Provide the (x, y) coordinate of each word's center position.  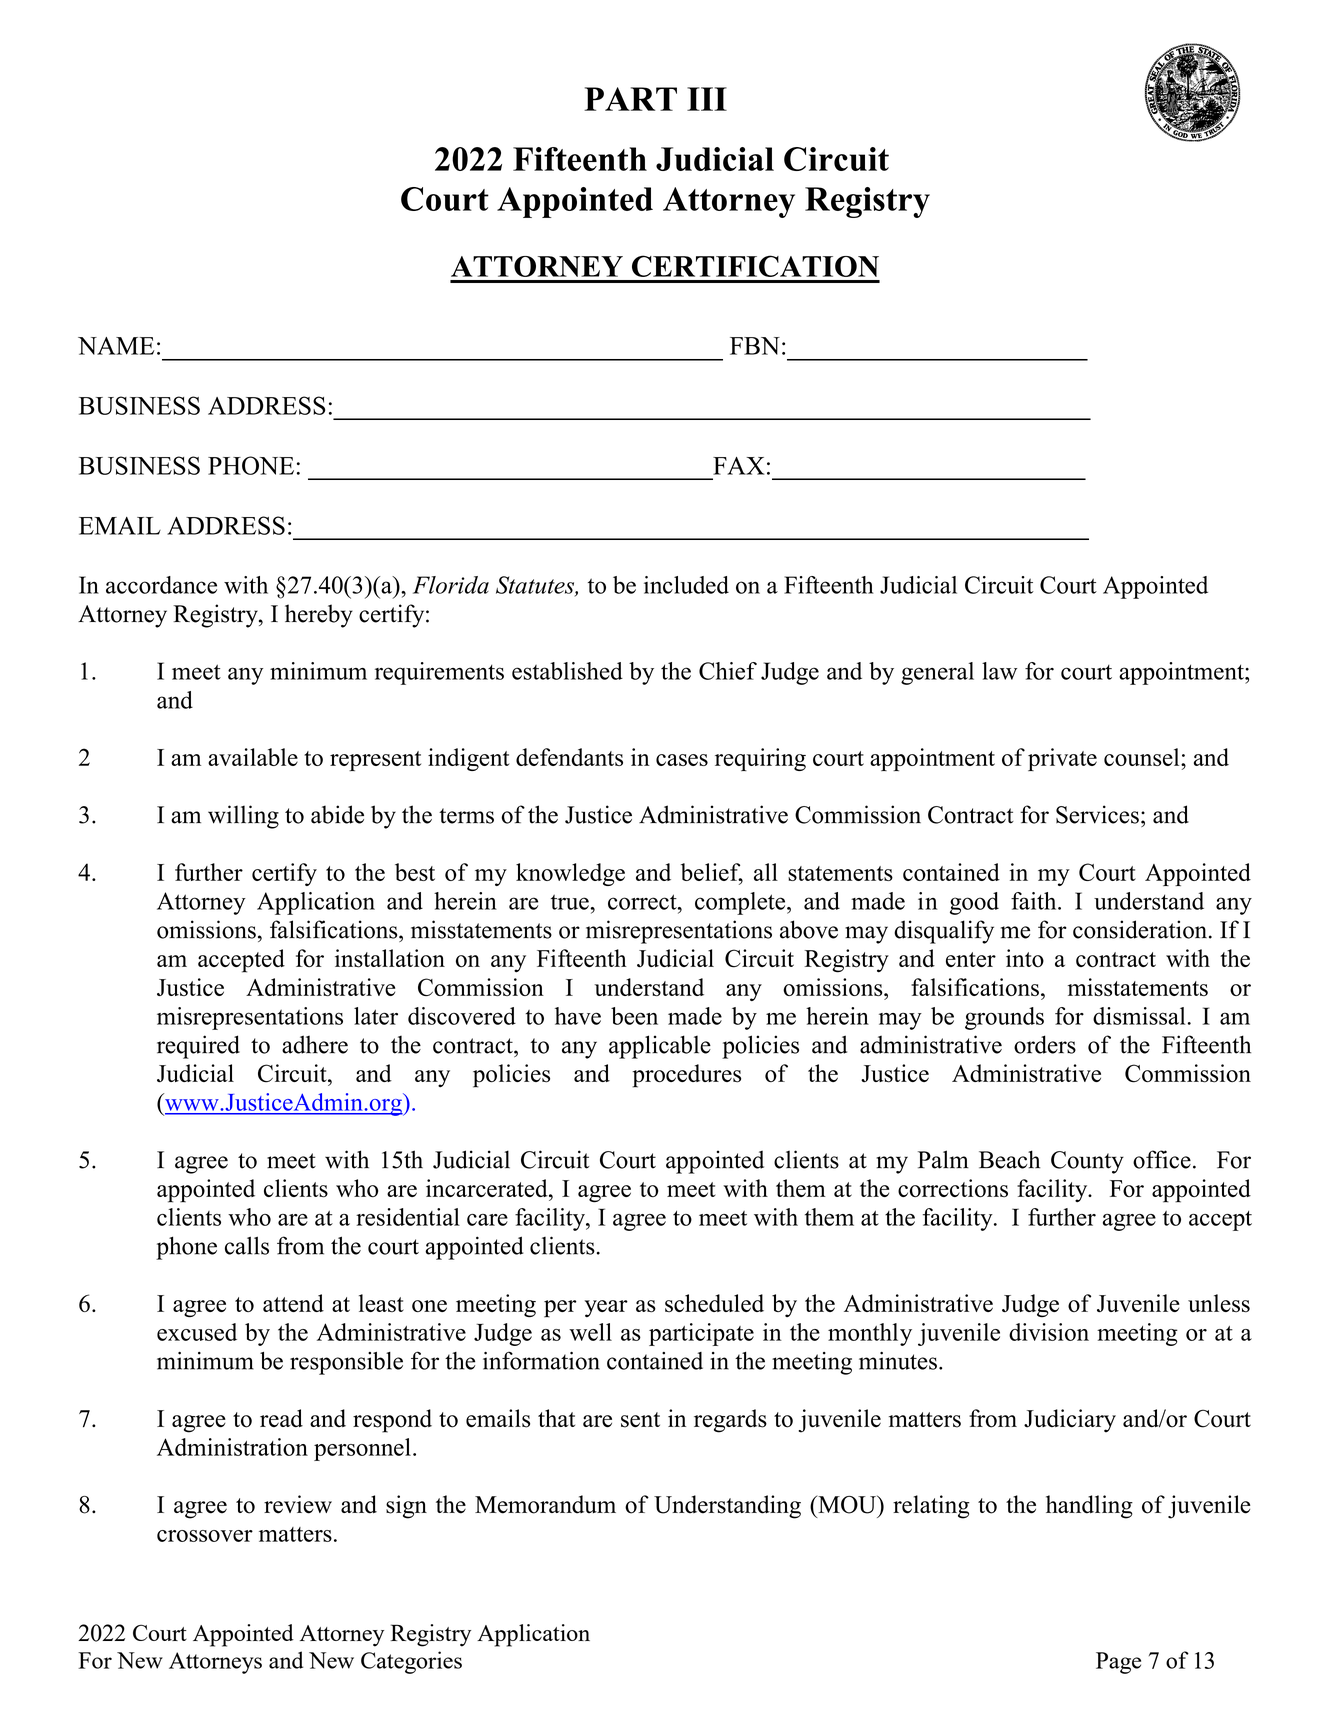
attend (293, 1303)
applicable (660, 1047)
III (707, 99)
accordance (161, 585)
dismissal (1139, 1016)
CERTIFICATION (755, 266)
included (686, 585)
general (937, 673)
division (1049, 1332)
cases (682, 760)
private (1062, 759)
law (999, 671)
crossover (205, 1536)
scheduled (714, 1303)
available (253, 757)
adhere (315, 1044)
